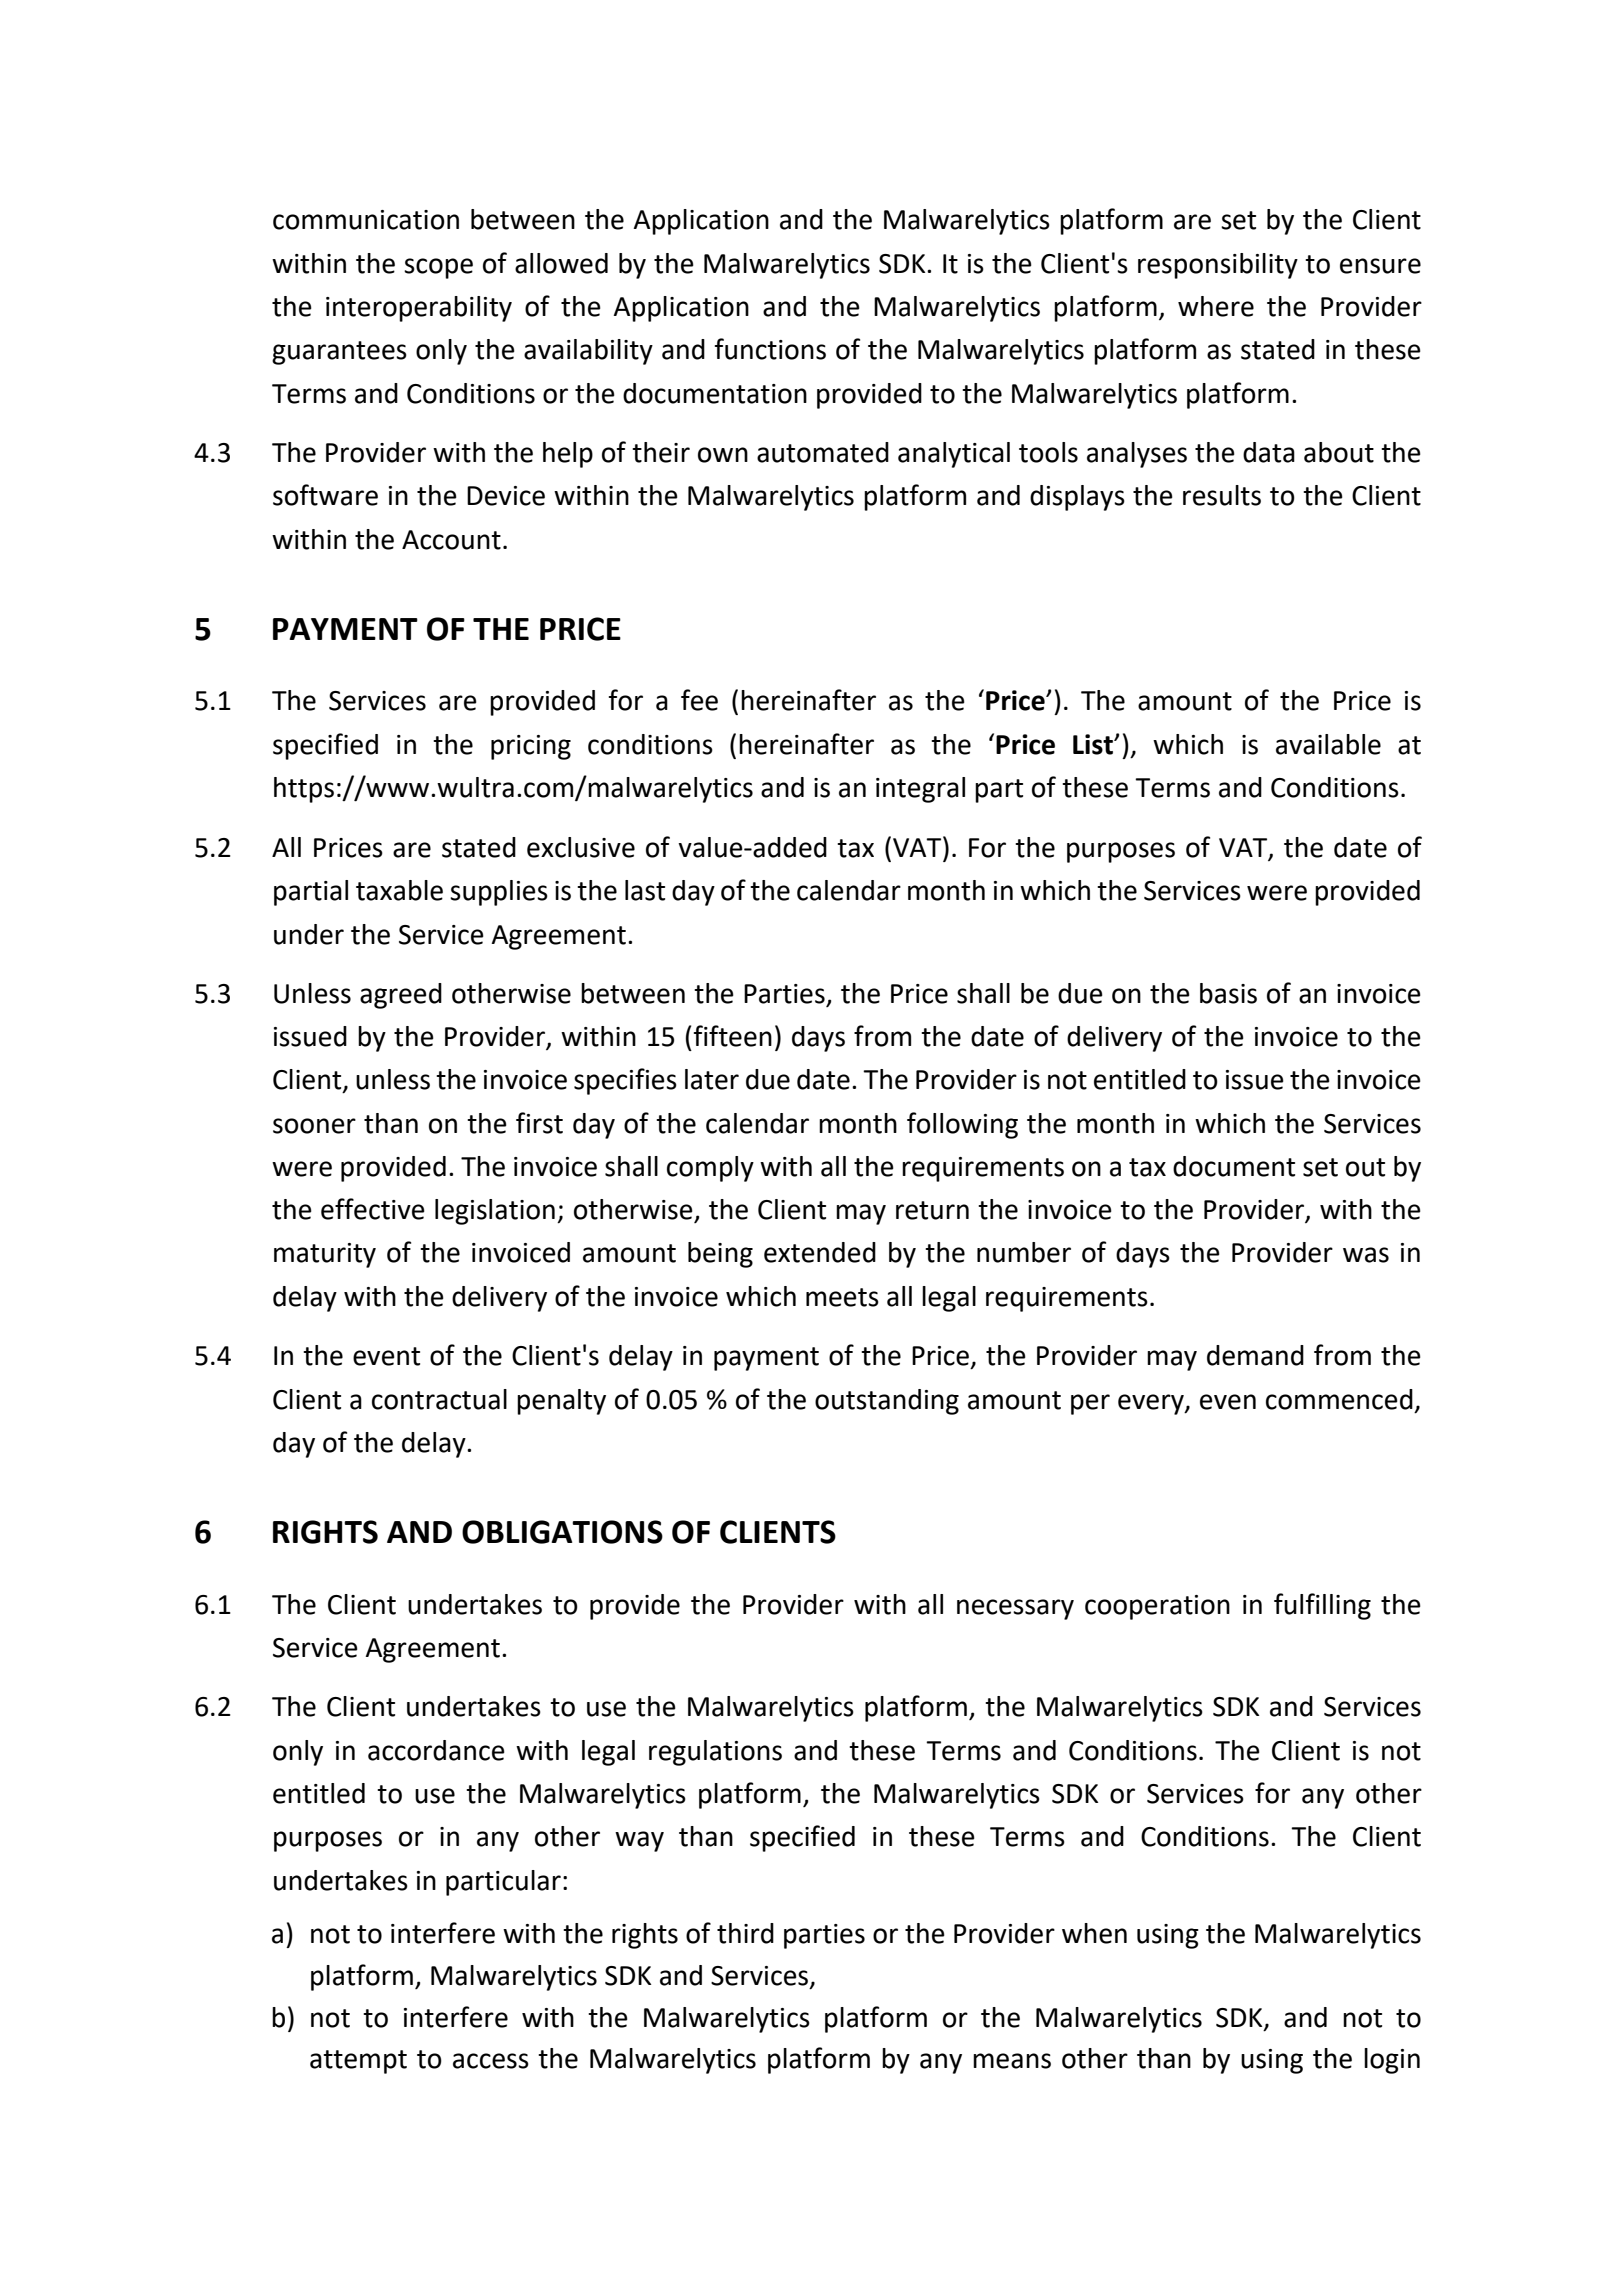 The width and height of the screenshot is (1611, 2278). Describe the element at coordinates (887, 1402) in the screenshot. I see `outstanding` at that location.
